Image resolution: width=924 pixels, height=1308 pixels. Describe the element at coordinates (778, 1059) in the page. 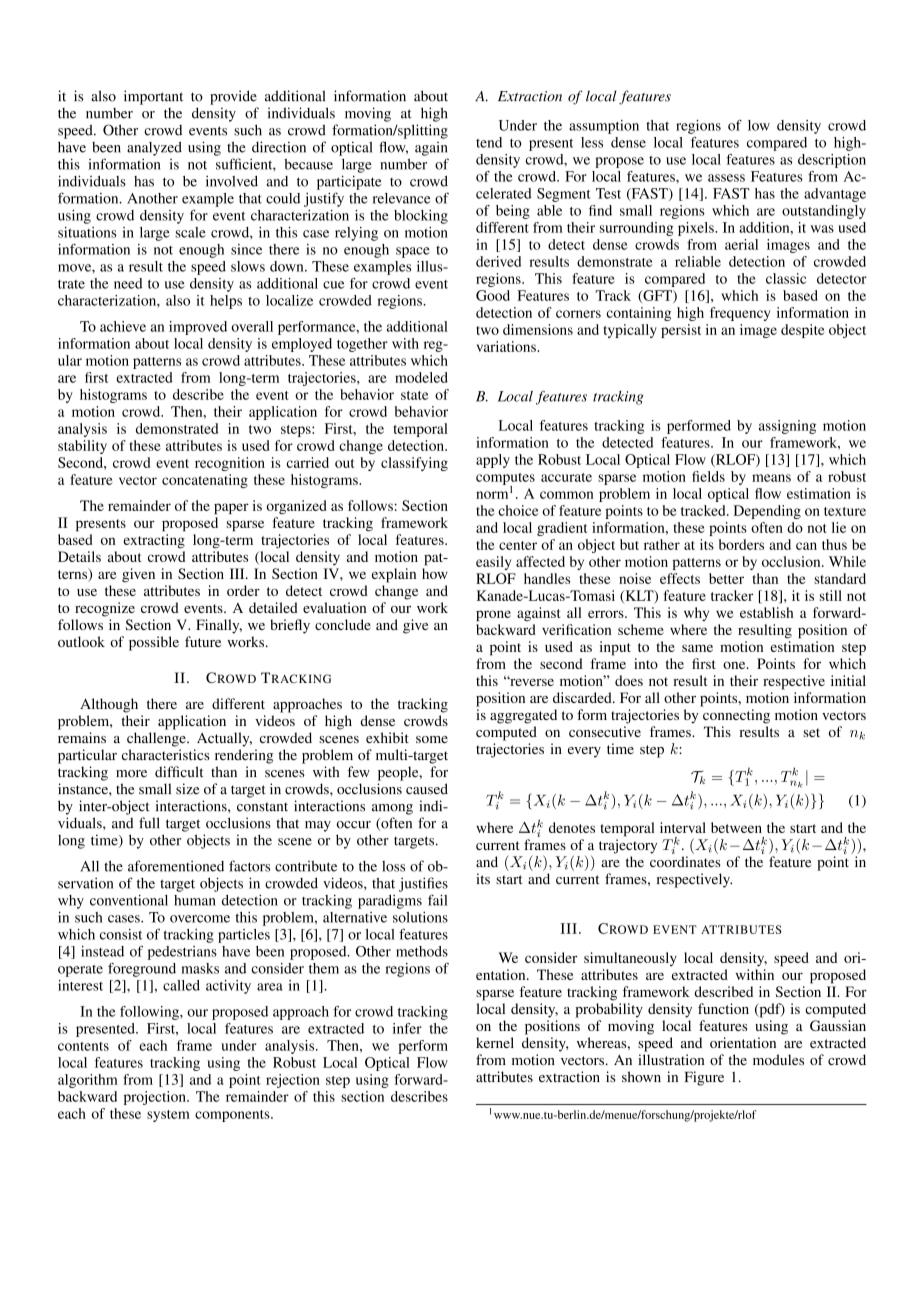

I see `modules` at that location.
